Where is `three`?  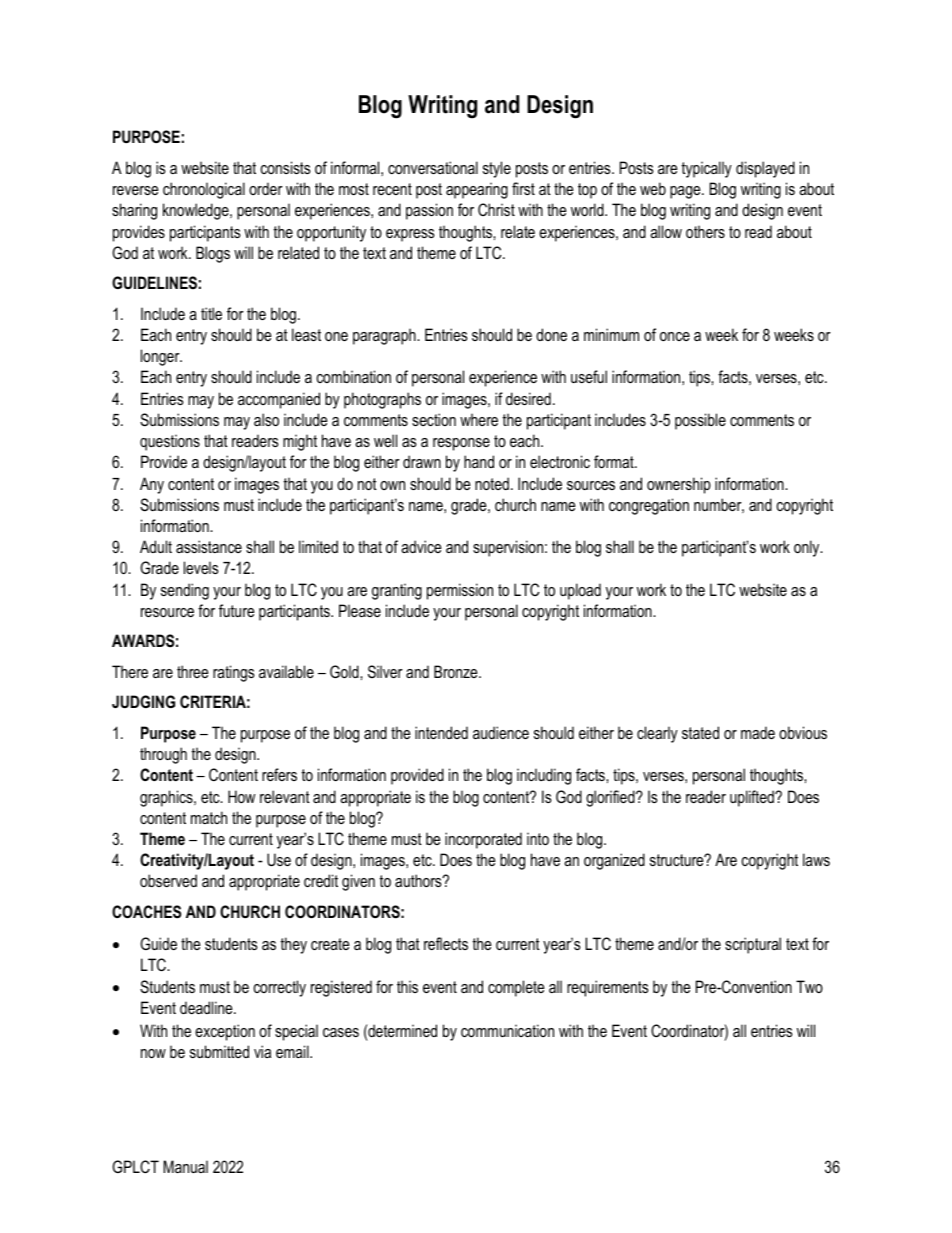 three is located at coordinates (193, 671).
